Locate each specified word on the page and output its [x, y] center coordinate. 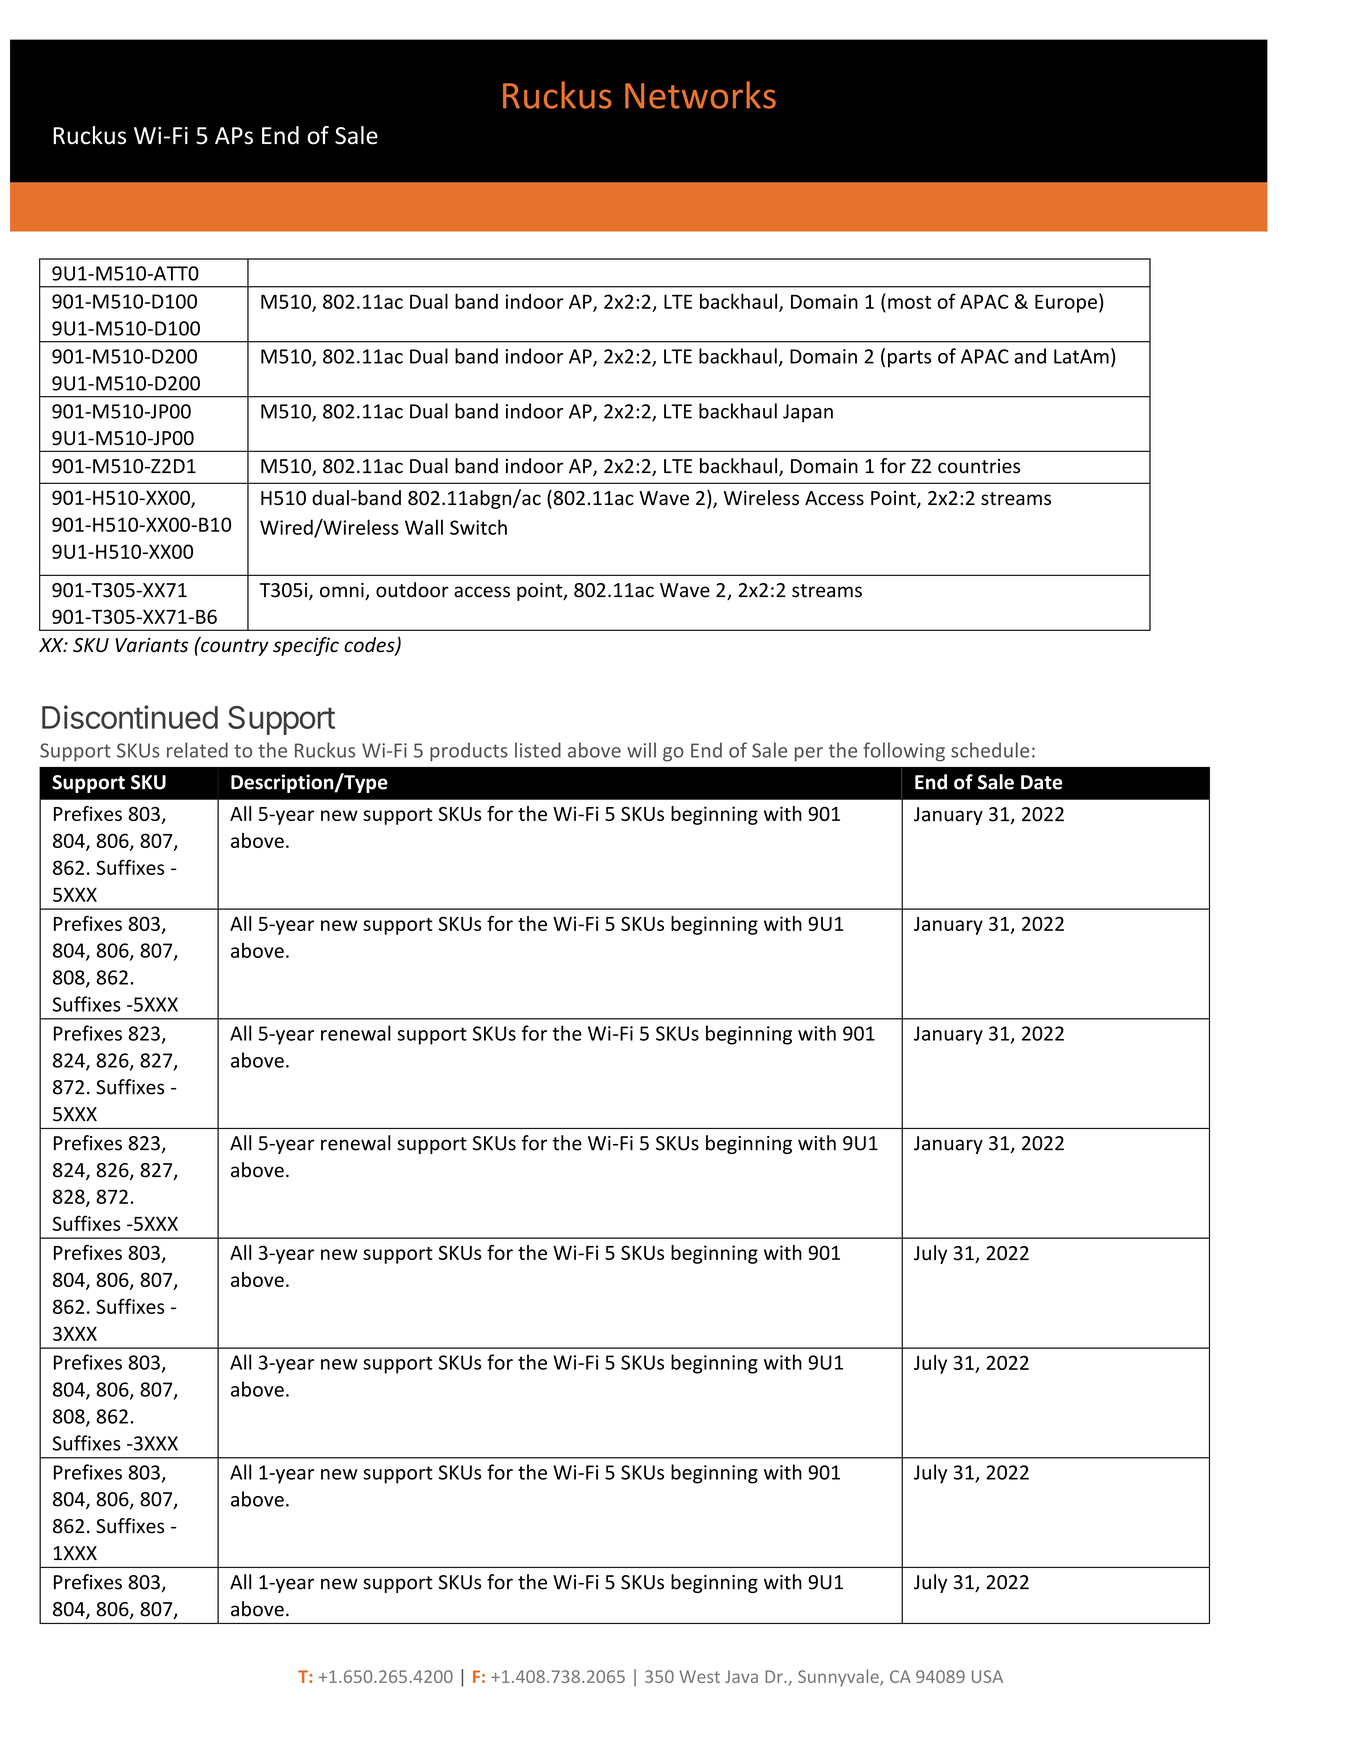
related [197, 750]
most [909, 302]
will [641, 750]
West [700, 1676]
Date [1041, 782]
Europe [1066, 303]
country [234, 646]
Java [741, 1676]
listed [538, 750]
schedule [990, 750]
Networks [700, 95]
